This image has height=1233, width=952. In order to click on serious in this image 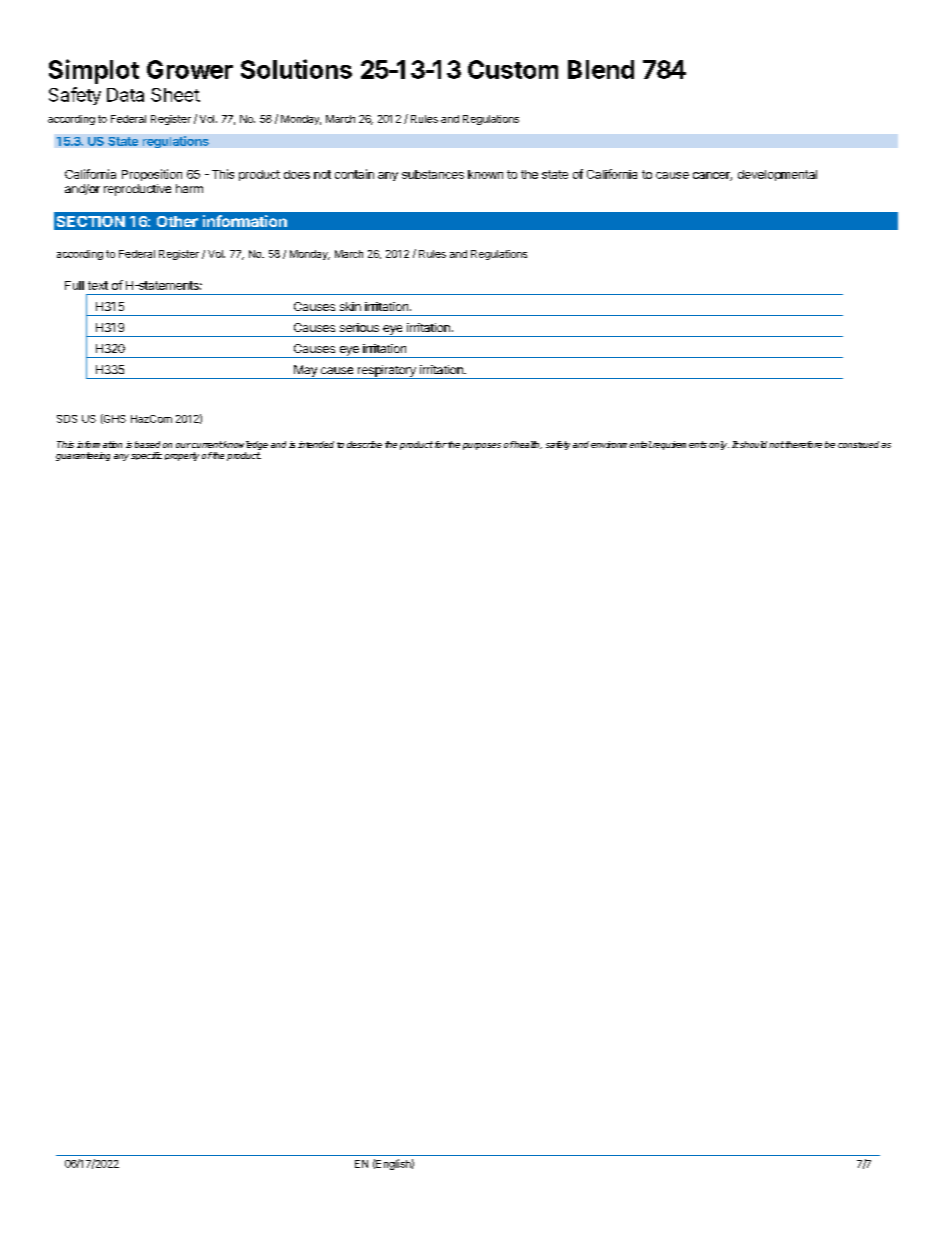, I will do `click(359, 327)`.
